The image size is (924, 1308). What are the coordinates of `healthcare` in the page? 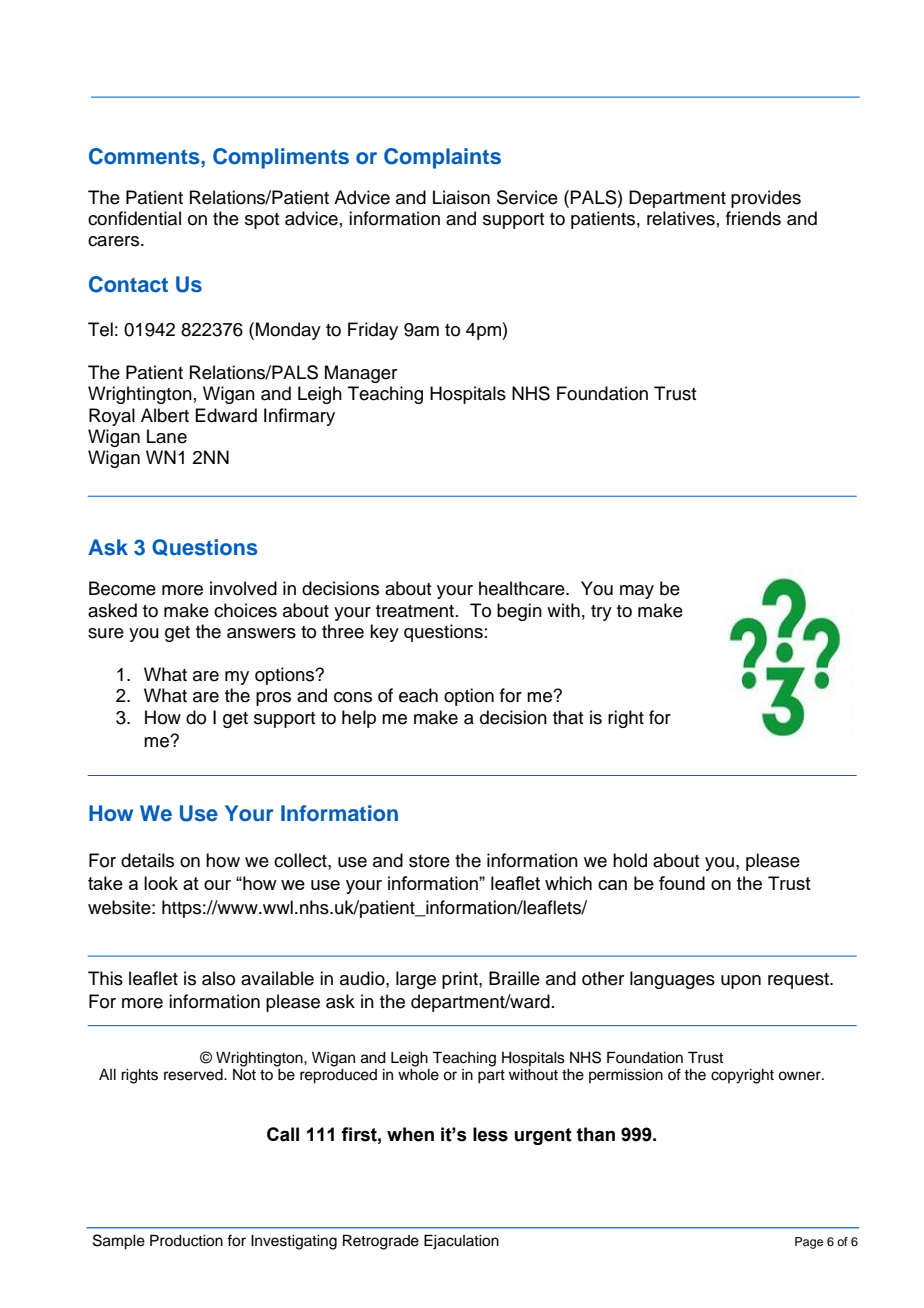 It's located at (523, 588).
